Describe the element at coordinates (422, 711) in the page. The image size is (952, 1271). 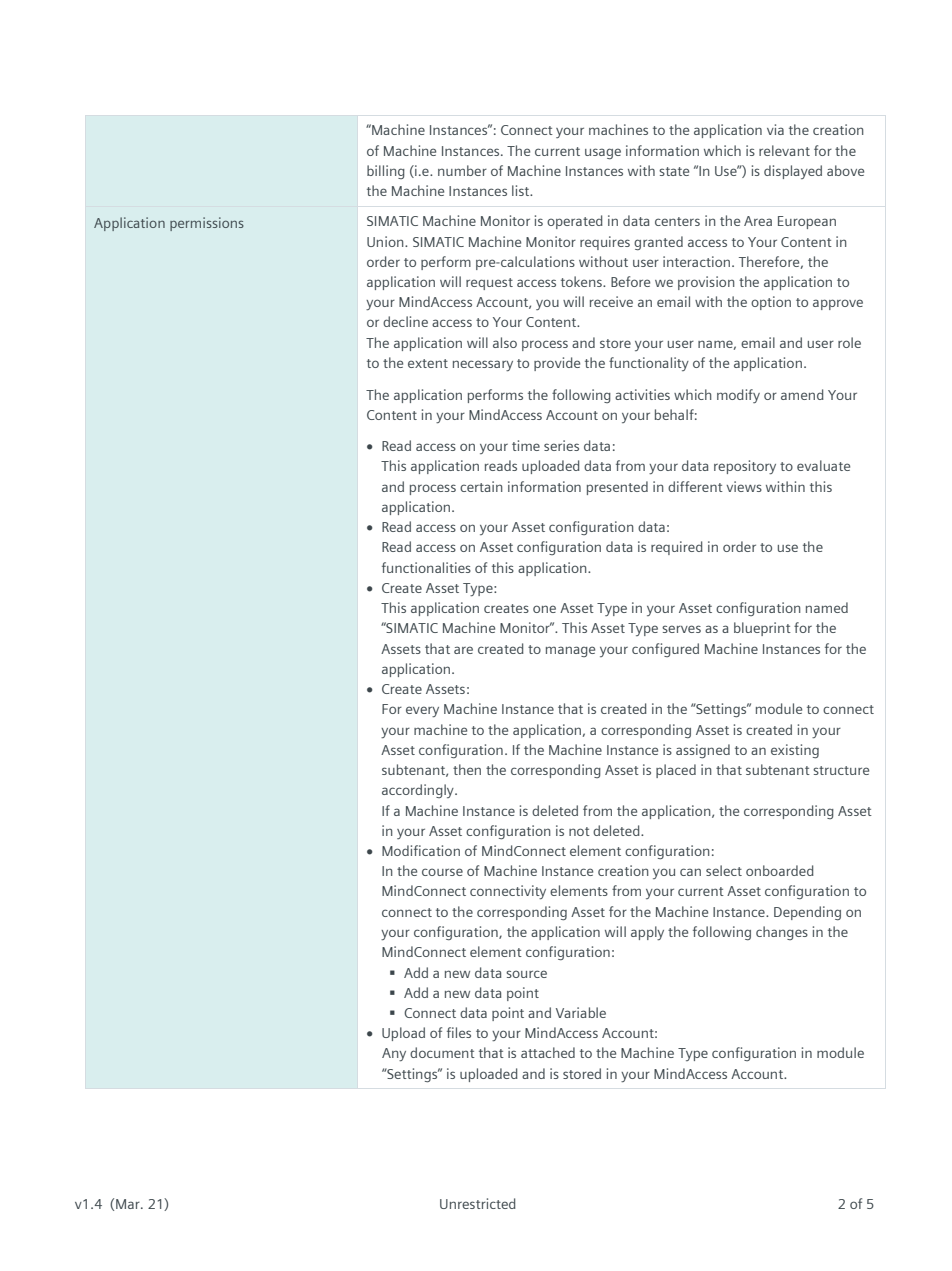
I see `every` at that location.
